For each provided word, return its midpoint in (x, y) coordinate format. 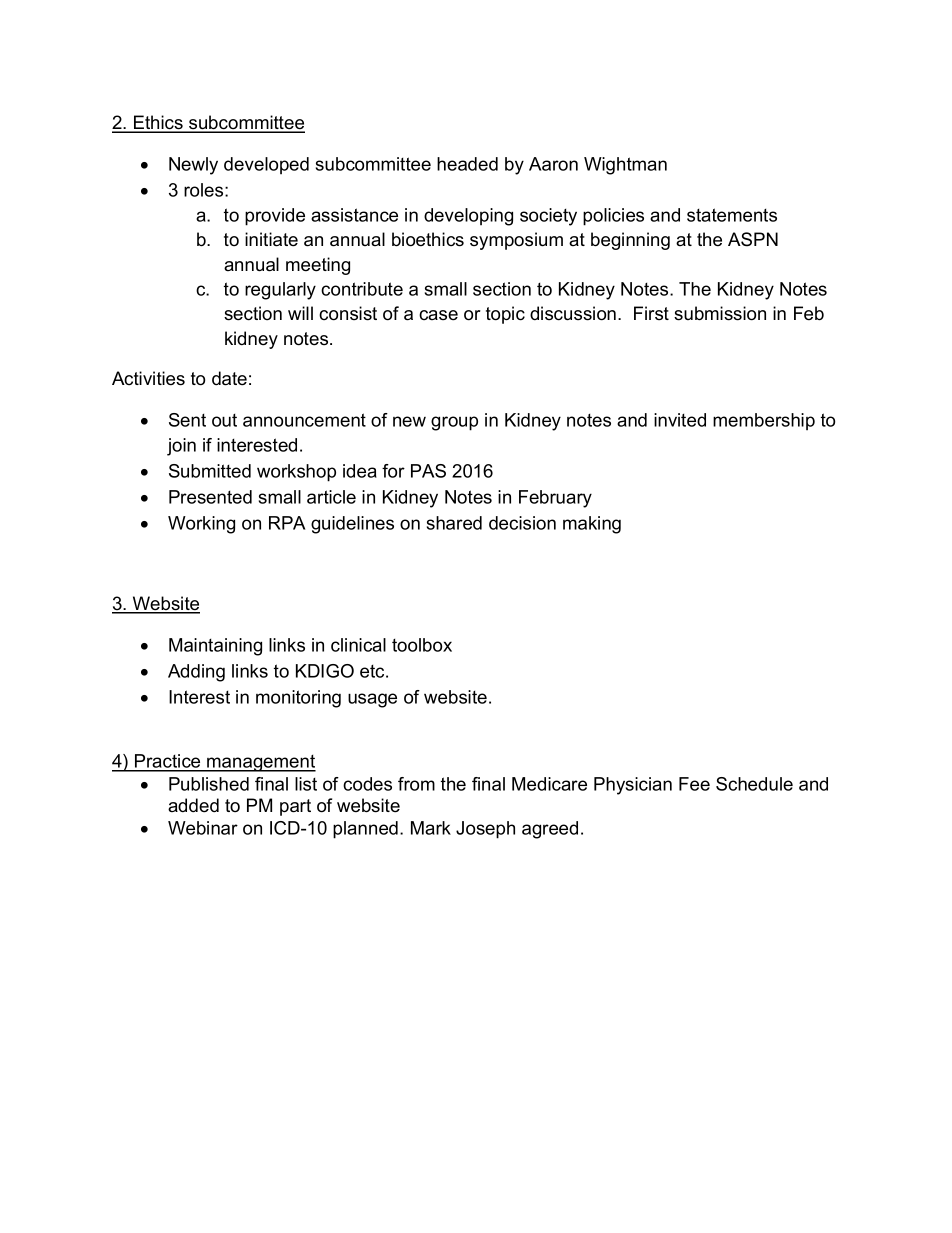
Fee (694, 784)
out (224, 420)
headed (467, 164)
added (193, 805)
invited (680, 420)
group (454, 423)
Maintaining (215, 647)
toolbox (422, 645)
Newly (193, 166)
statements (732, 215)
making (592, 525)
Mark (431, 828)
